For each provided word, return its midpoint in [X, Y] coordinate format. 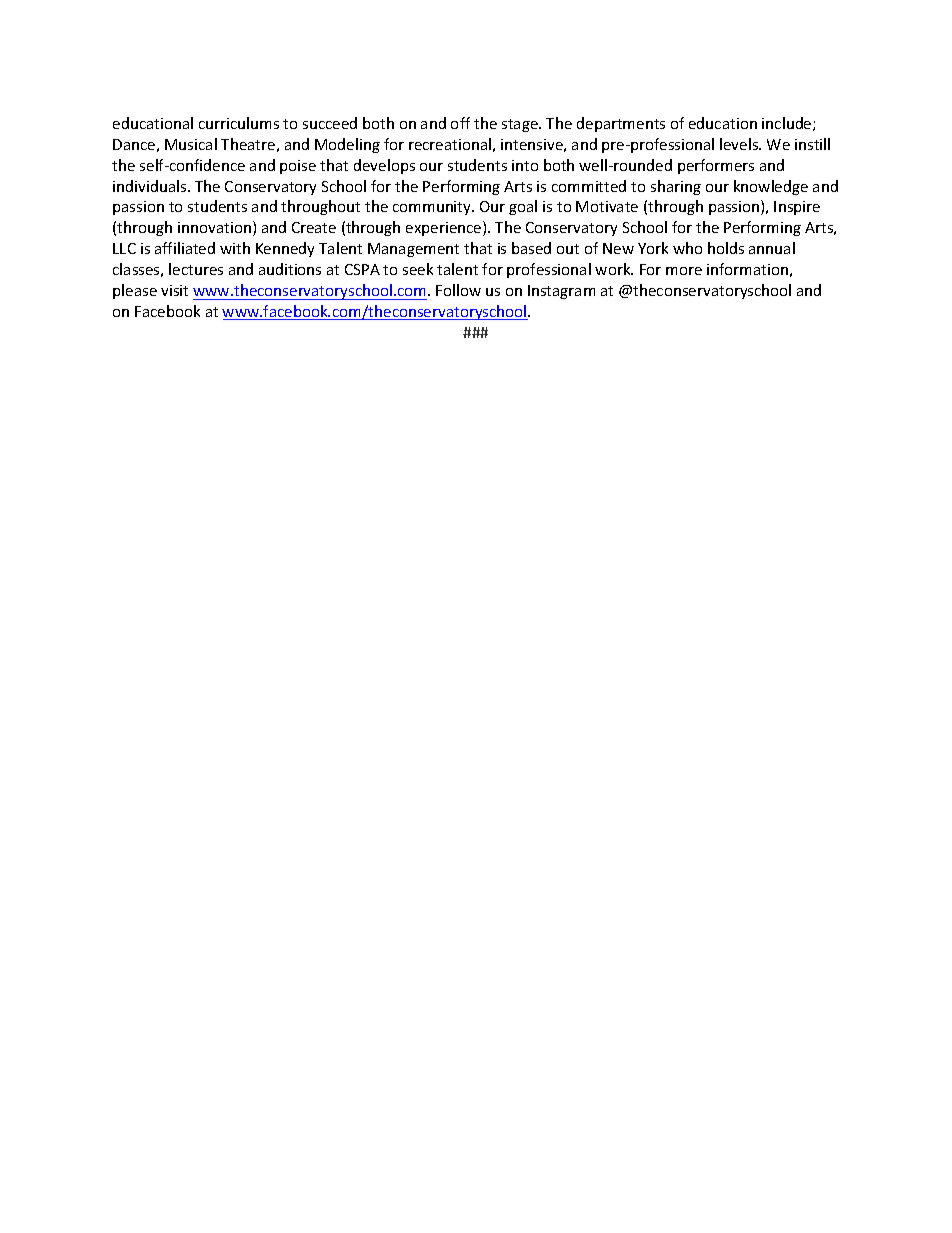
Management [413, 250]
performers [716, 166]
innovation [214, 227]
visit [174, 290]
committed [589, 186]
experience [445, 228]
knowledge [771, 187]
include [788, 124]
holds [726, 248]
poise [298, 167]
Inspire [797, 208]
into [525, 165]
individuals [151, 186]
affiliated [185, 248]
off [460, 123]
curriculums [239, 123]
